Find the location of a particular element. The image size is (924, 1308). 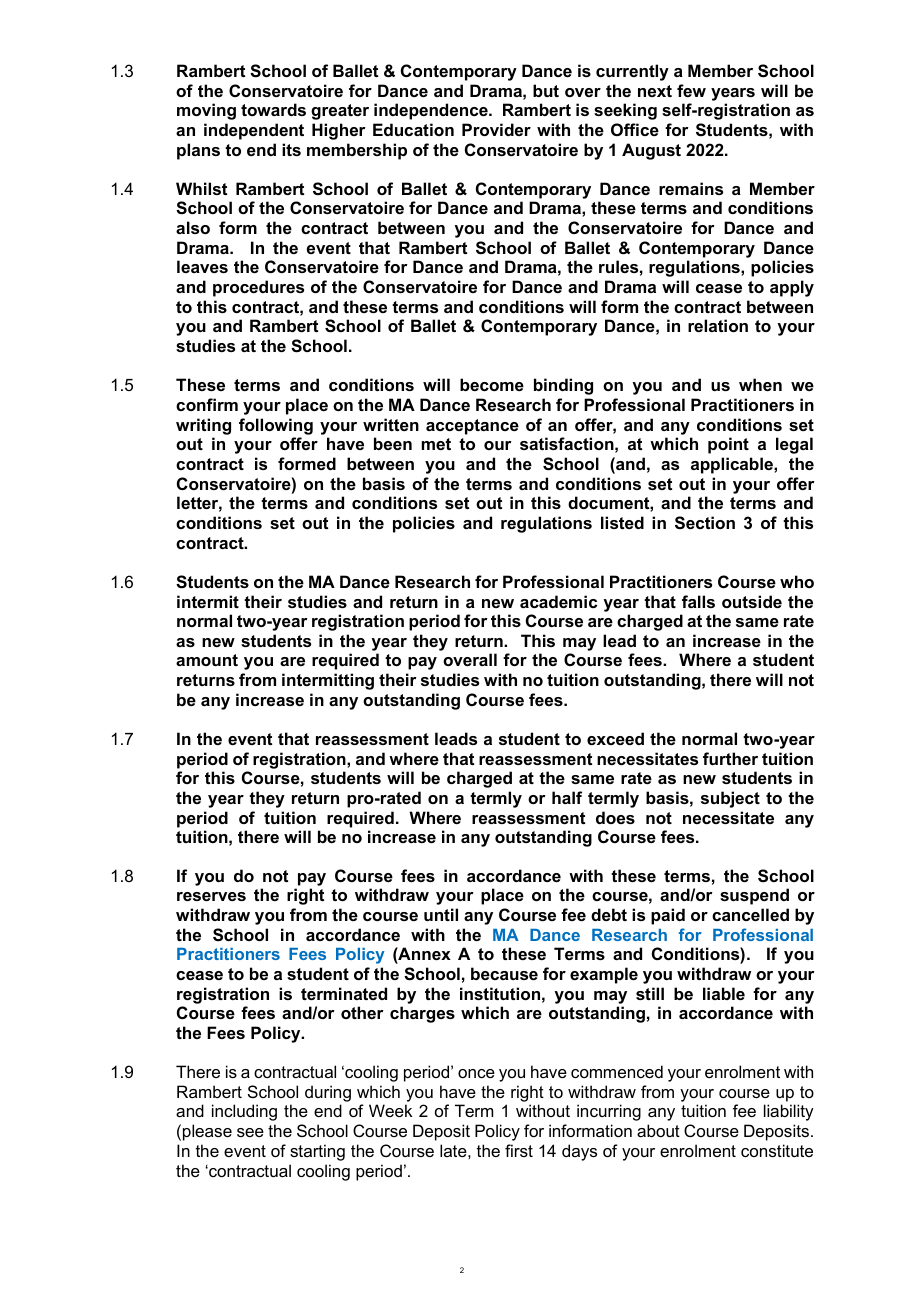

towards is located at coordinates (273, 109).
